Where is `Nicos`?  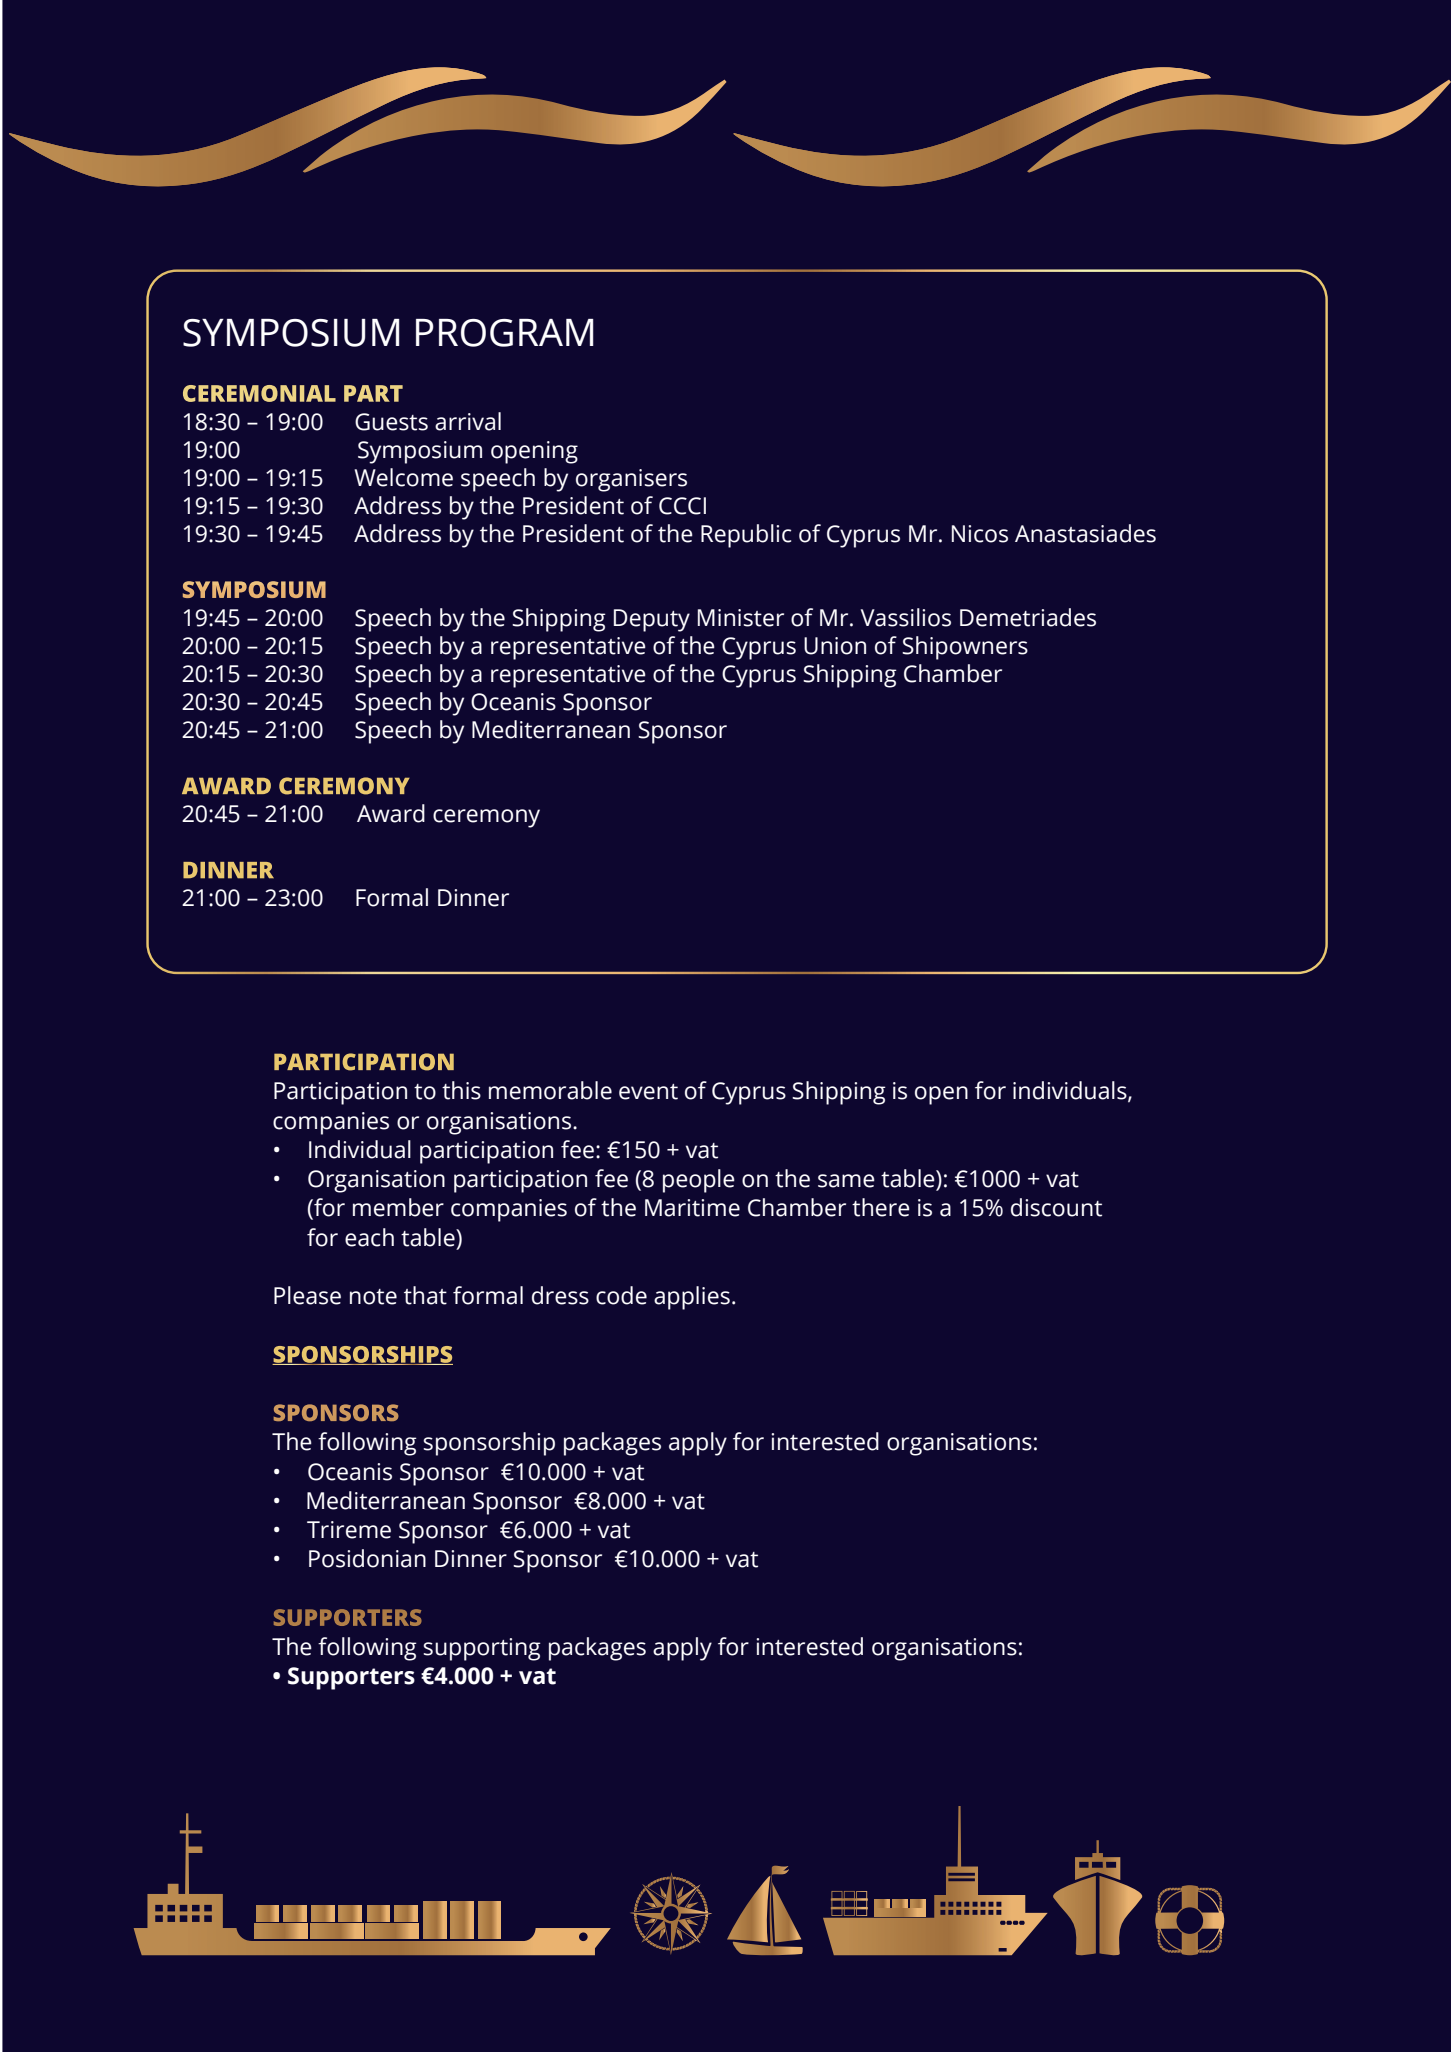
Nicos is located at coordinates (980, 534).
